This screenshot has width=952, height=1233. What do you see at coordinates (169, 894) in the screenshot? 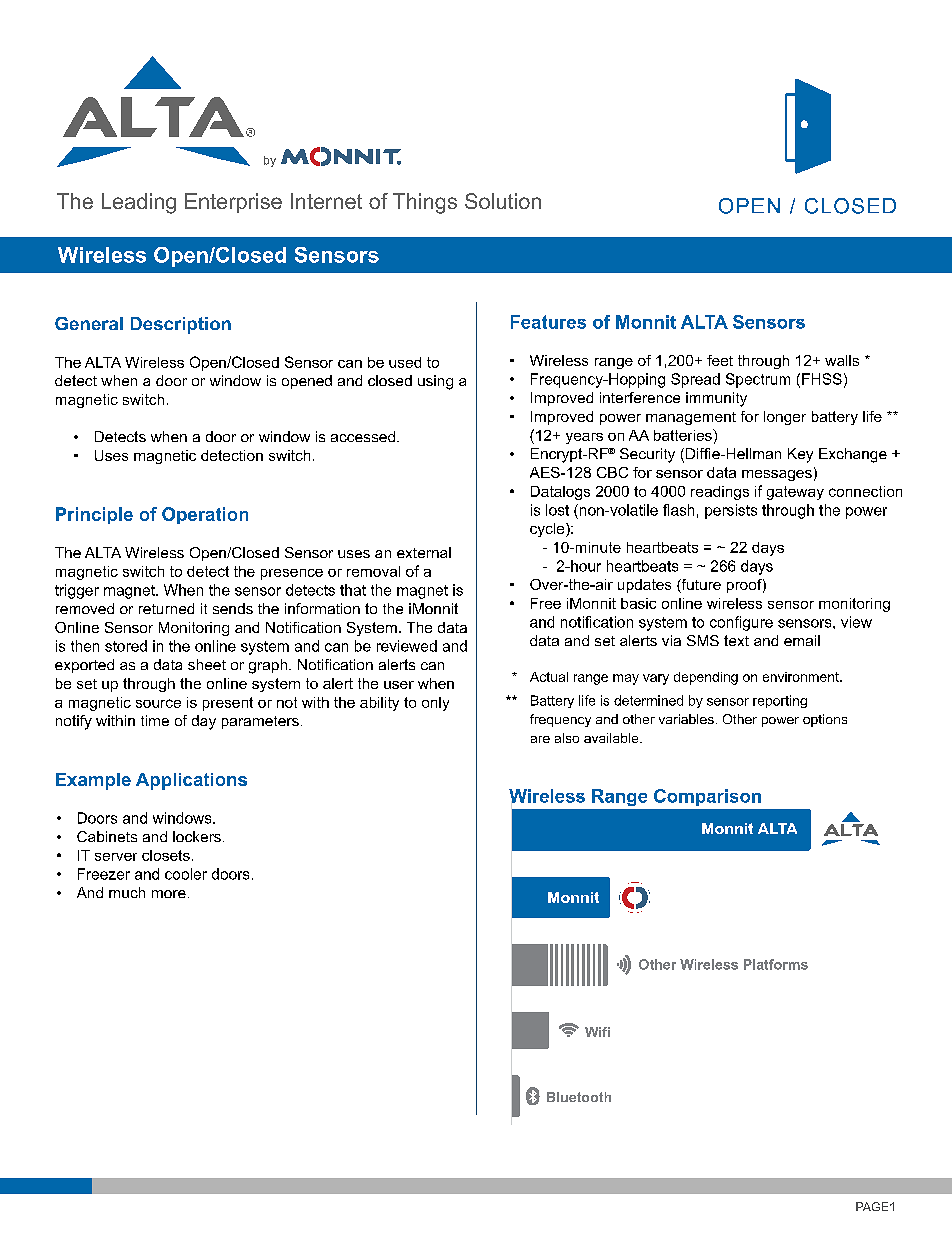
I see `more` at bounding box center [169, 894].
